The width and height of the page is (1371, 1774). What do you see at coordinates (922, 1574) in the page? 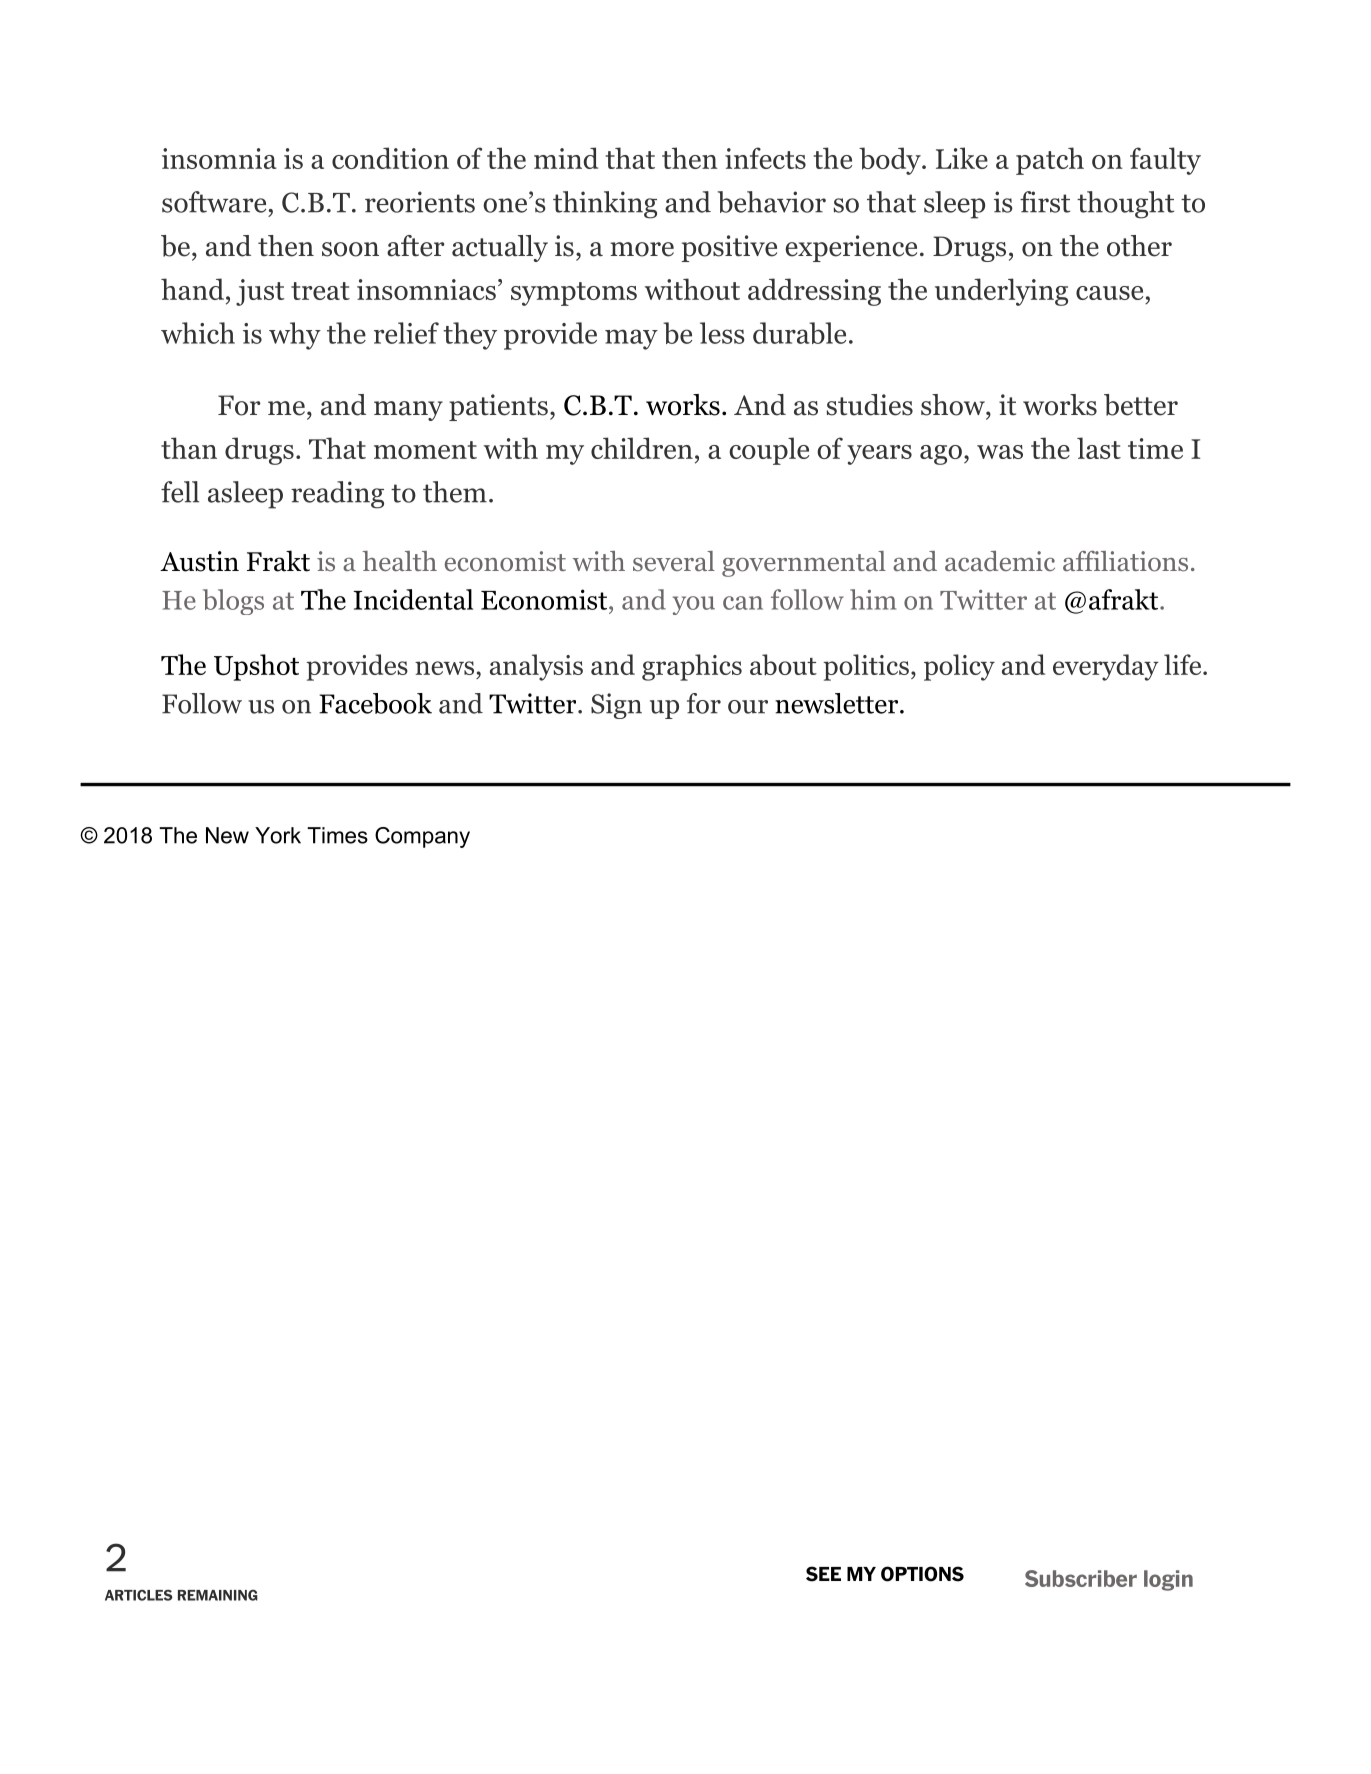
I see `OPTIONS` at bounding box center [922, 1574].
